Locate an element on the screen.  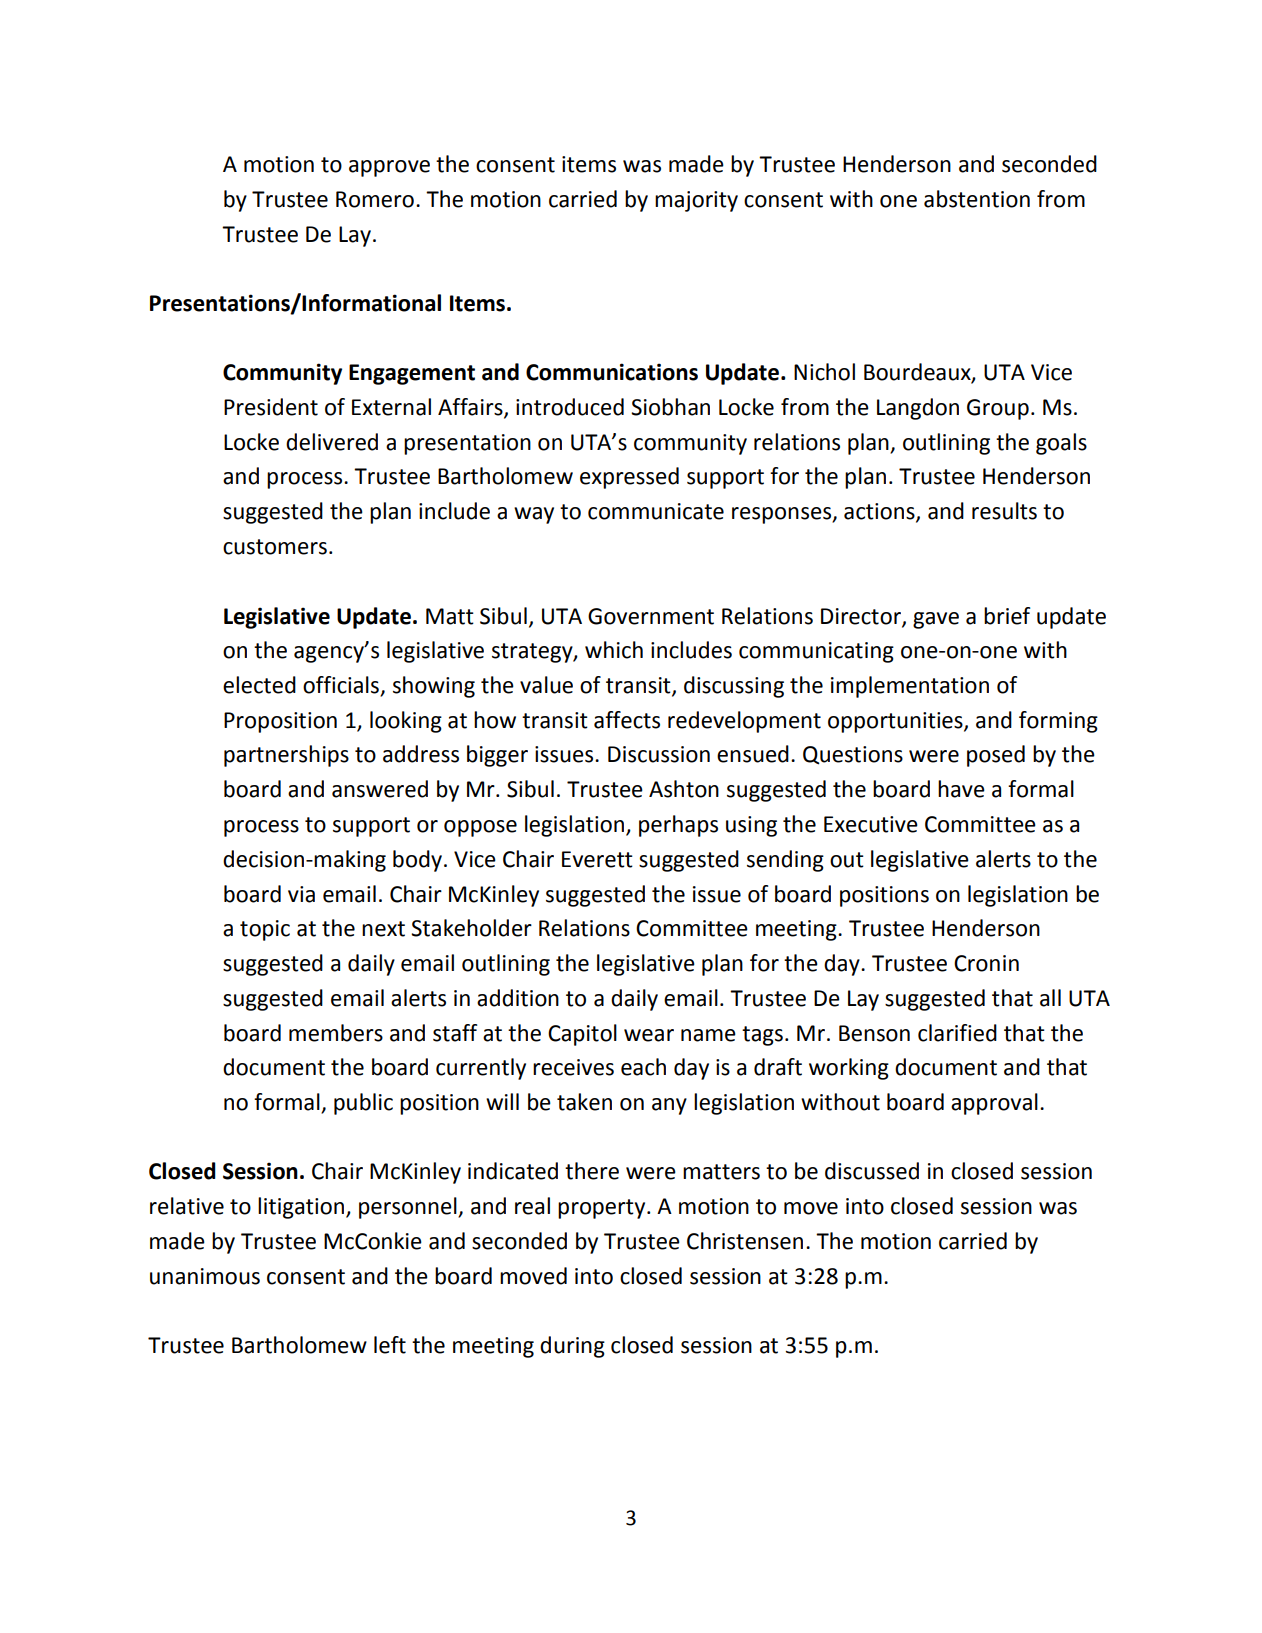
gave is located at coordinates (936, 620).
